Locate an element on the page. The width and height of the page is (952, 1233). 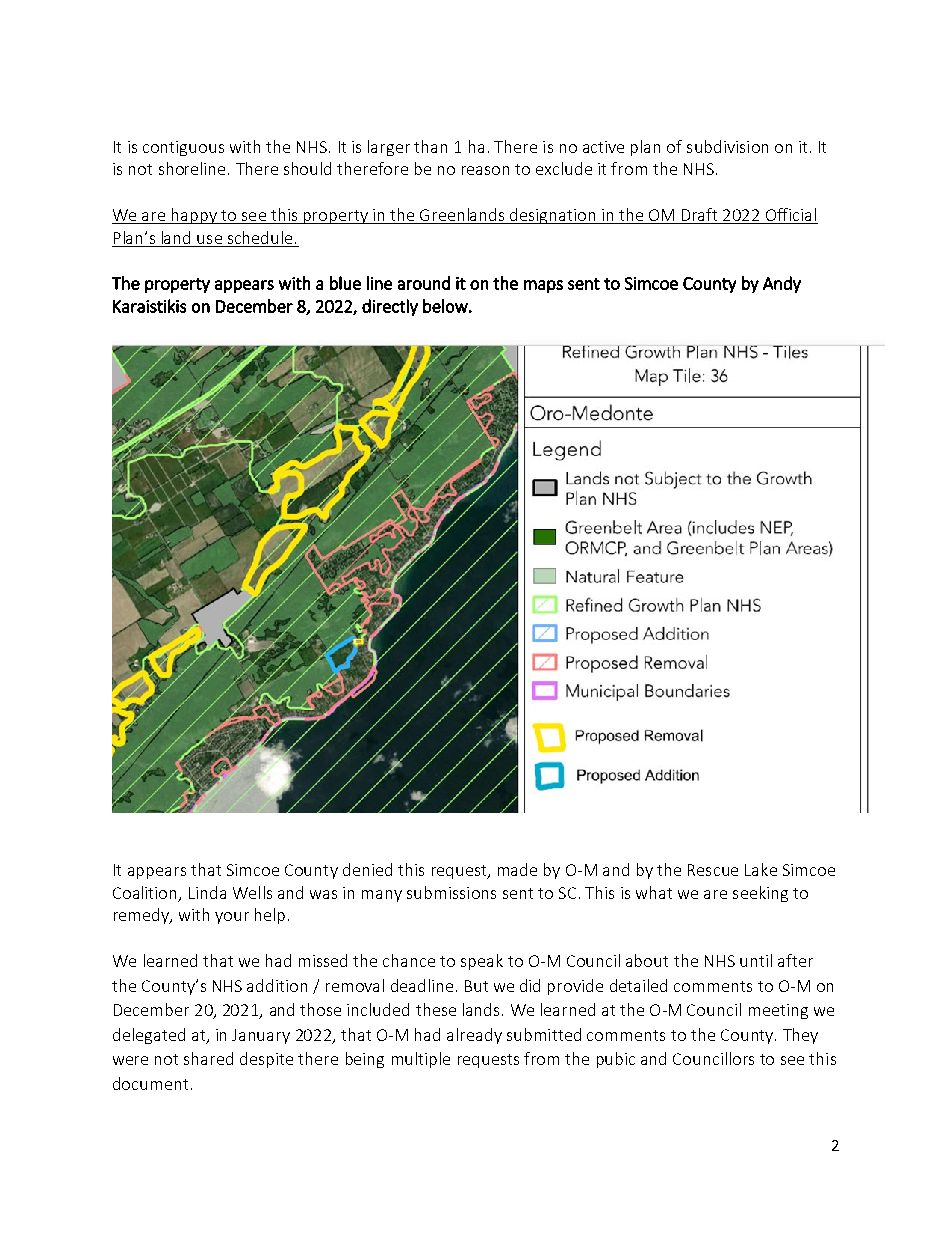
They is located at coordinates (800, 1036).
